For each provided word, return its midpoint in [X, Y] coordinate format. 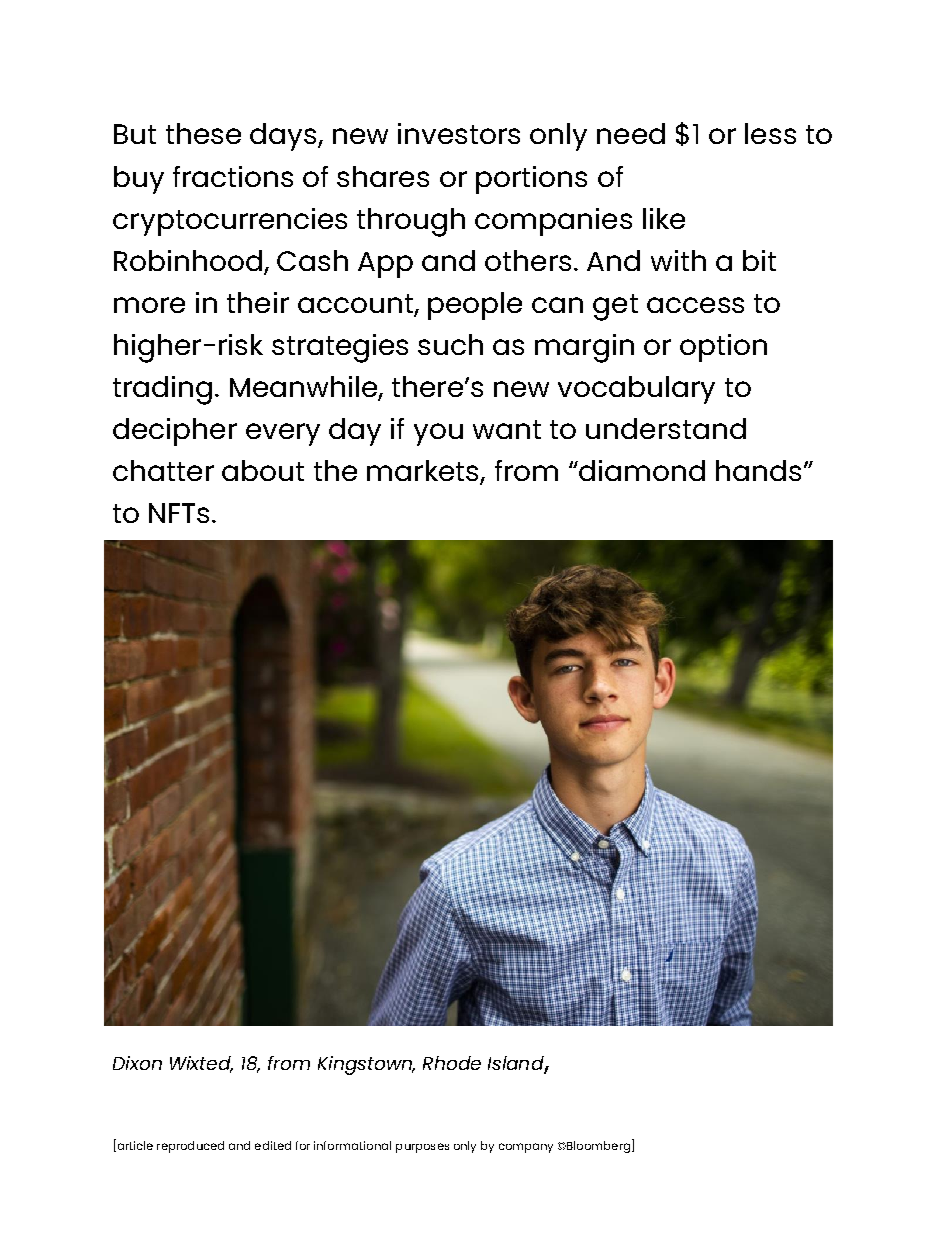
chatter [163, 470]
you [438, 434]
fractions [233, 176]
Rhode [452, 1063]
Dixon [137, 1063]
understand [666, 428]
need [631, 133]
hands [758, 470]
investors [459, 133]
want [507, 429]
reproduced [190, 1147]
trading [162, 390]
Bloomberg [599, 1146]
